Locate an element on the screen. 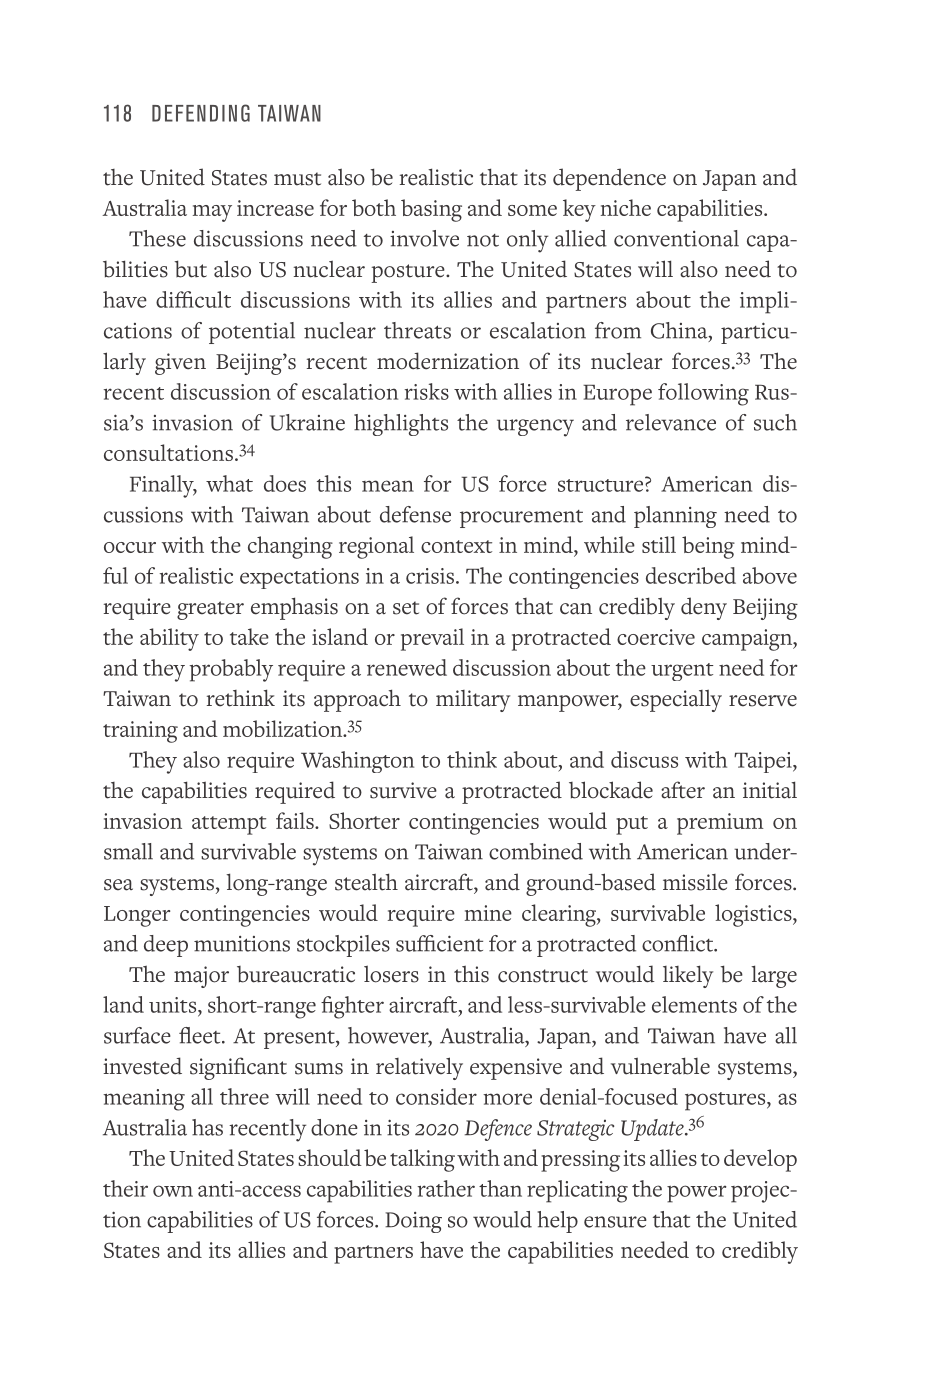 The height and width of the screenshot is (1389, 926). risks is located at coordinates (427, 391).
